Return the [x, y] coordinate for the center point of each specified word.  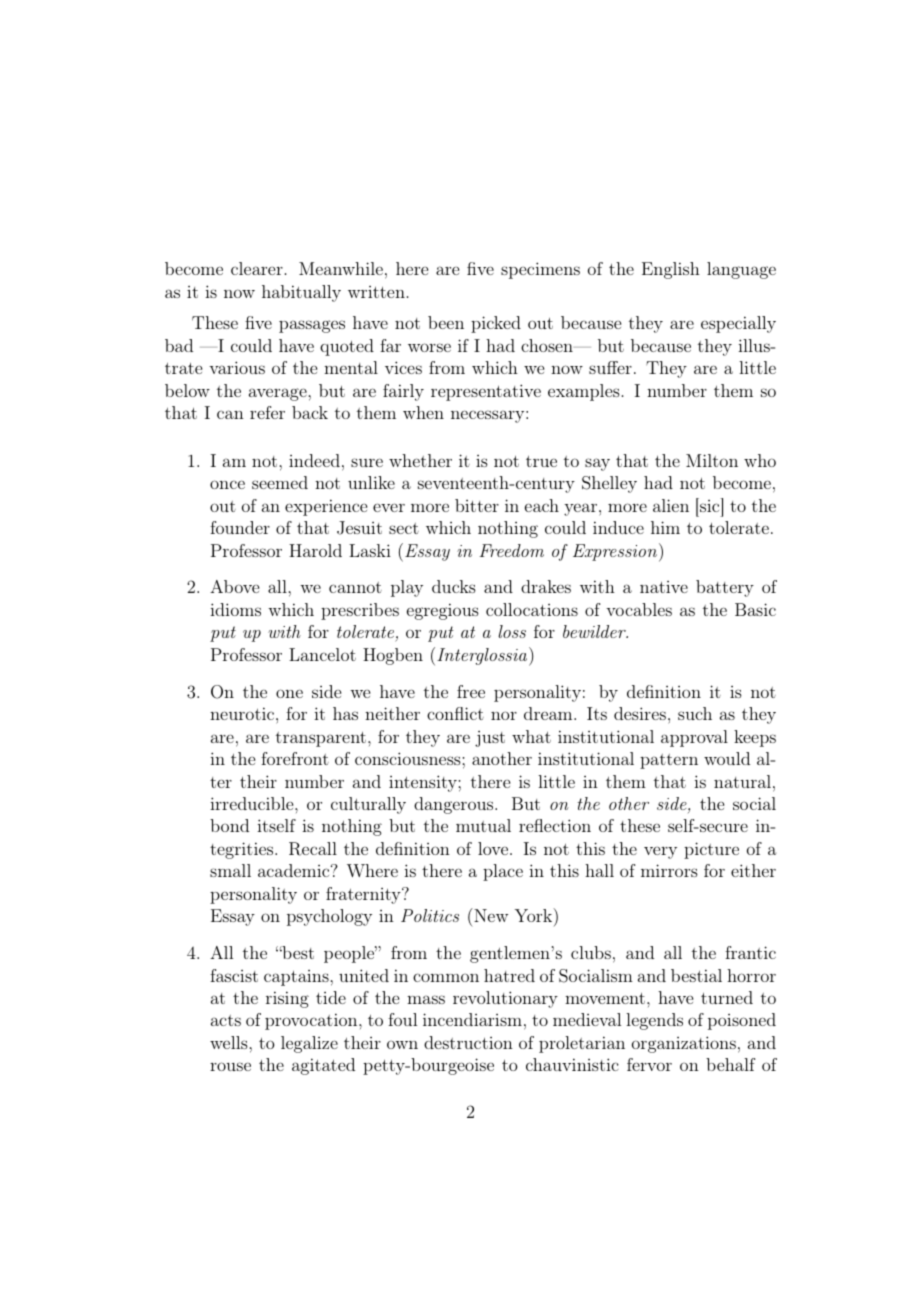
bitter [477, 505]
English [671, 270]
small [230, 870]
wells [230, 1042]
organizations [684, 1044]
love [494, 848]
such [695, 713]
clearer [257, 268]
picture [711, 850]
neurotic [243, 713]
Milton [712, 460]
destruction [468, 1042]
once [227, 484]
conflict [455, 713]
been [446, 322]
